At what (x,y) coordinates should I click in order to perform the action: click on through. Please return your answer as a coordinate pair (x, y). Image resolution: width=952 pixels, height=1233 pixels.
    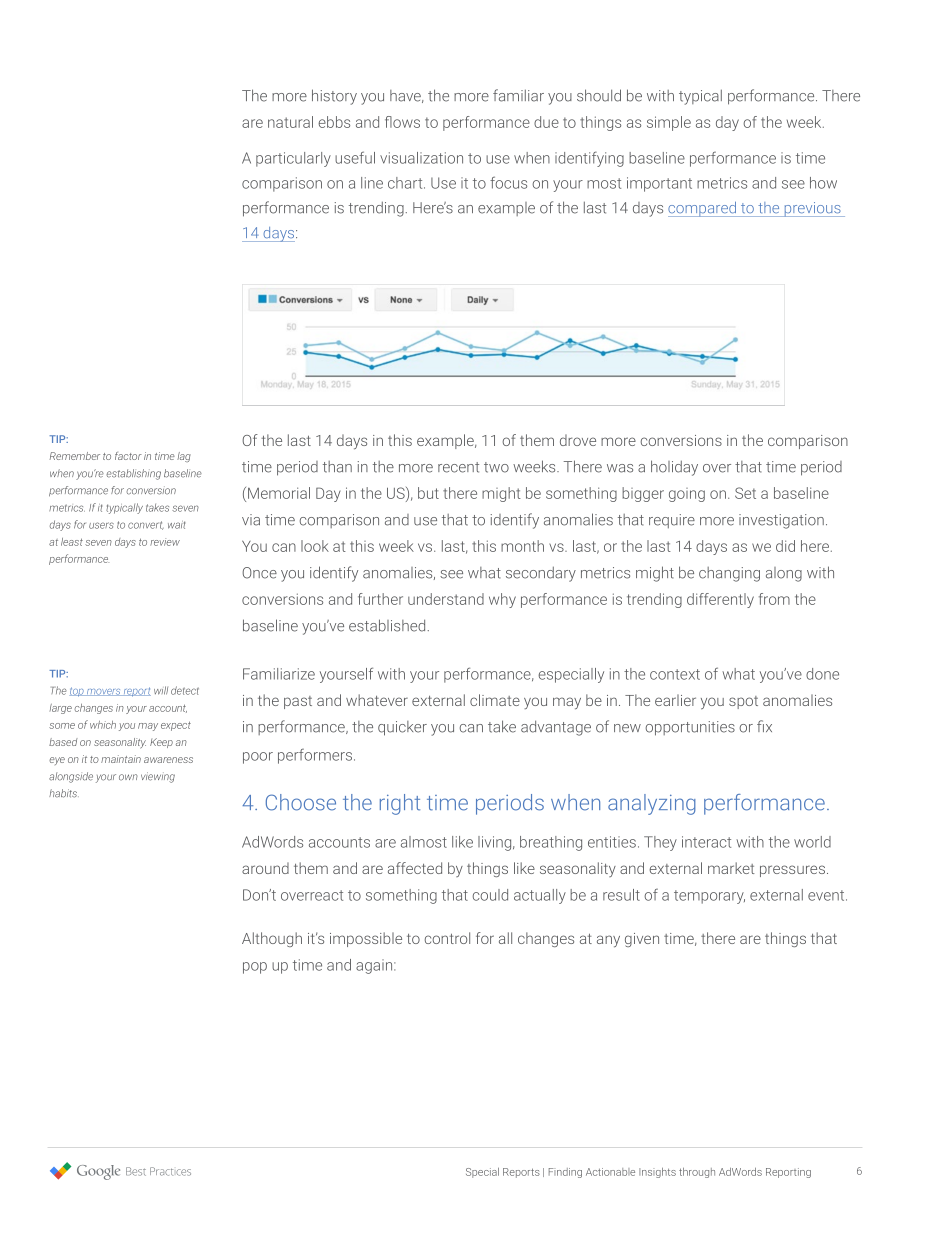
    Looking at the image, I should click on (697, 1173).
